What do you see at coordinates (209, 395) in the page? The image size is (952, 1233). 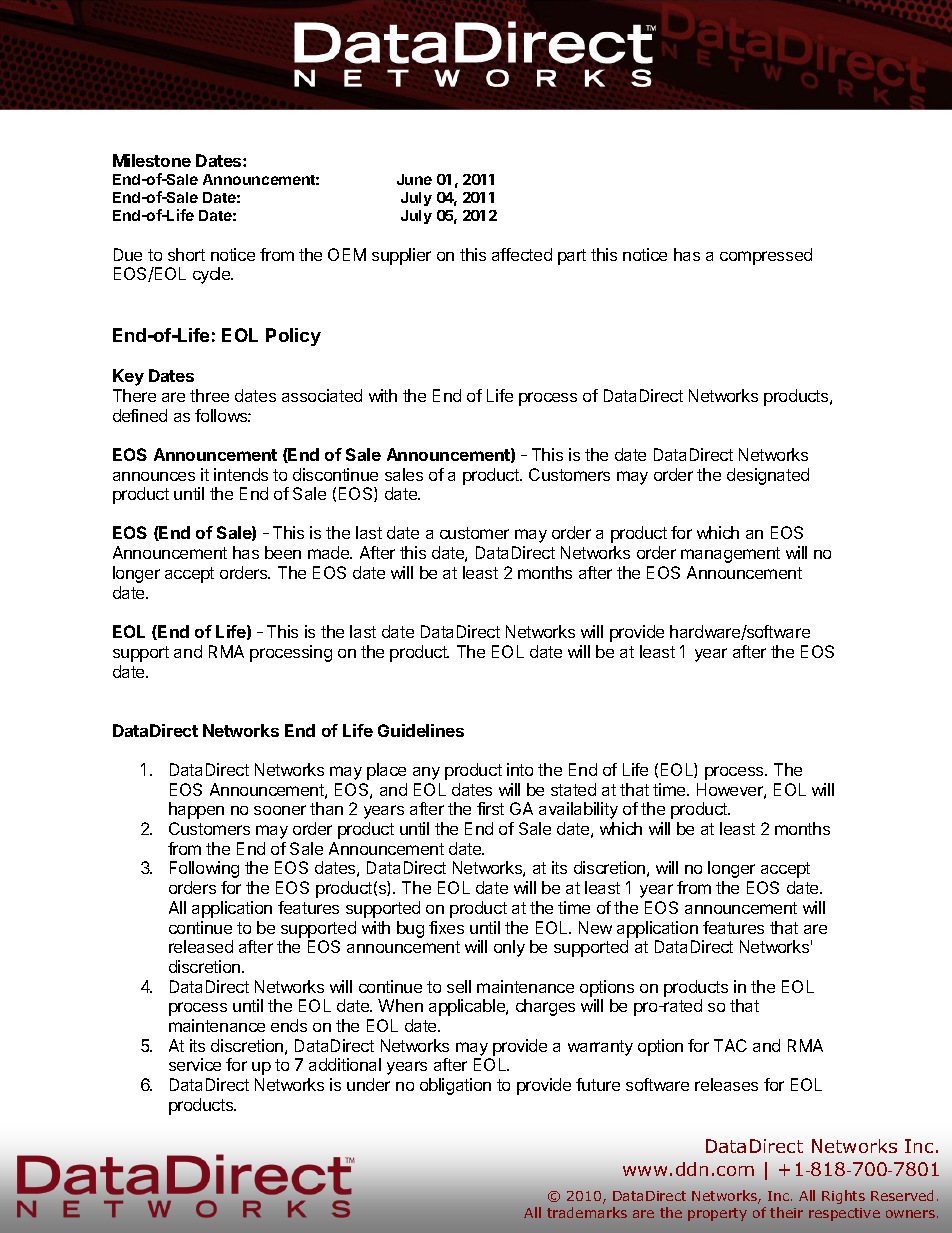 I see `three` at bounding box center [209, 395].
